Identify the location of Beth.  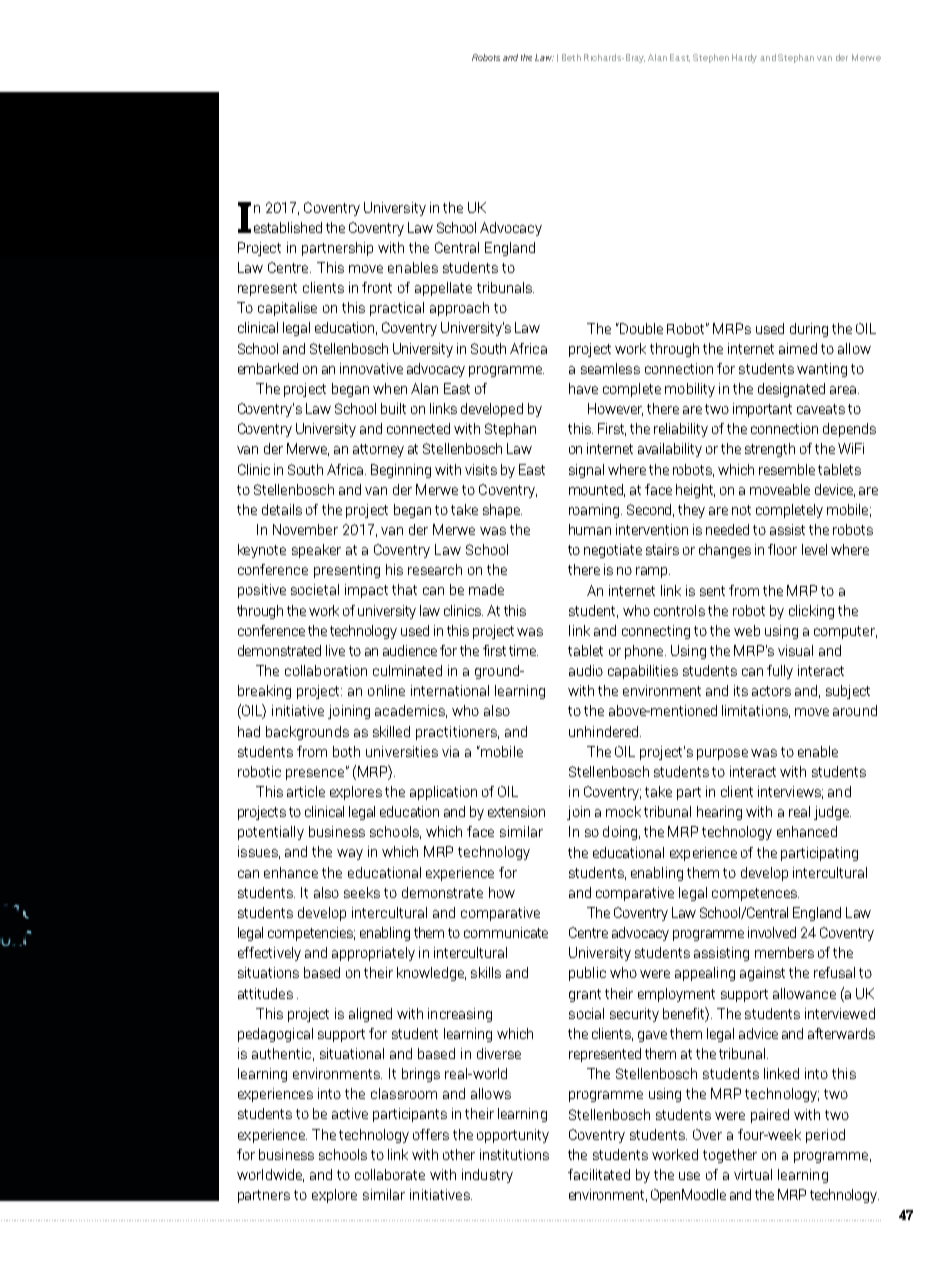
(571, 57).
